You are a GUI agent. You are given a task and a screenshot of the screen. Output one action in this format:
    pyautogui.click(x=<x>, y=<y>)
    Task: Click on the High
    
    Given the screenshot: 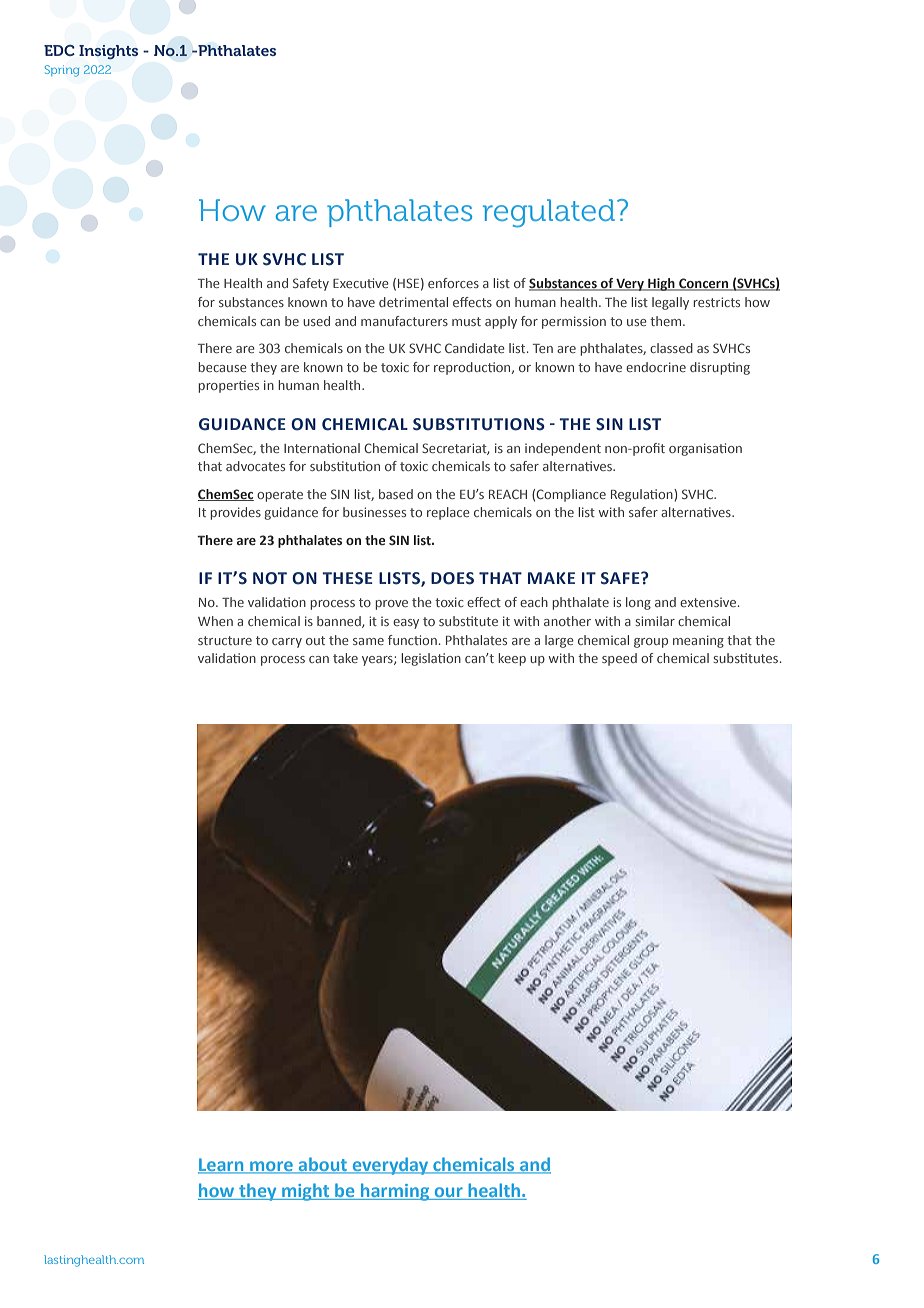 What is the action you would take?
    pyautogui.click(x=661, y=284)
